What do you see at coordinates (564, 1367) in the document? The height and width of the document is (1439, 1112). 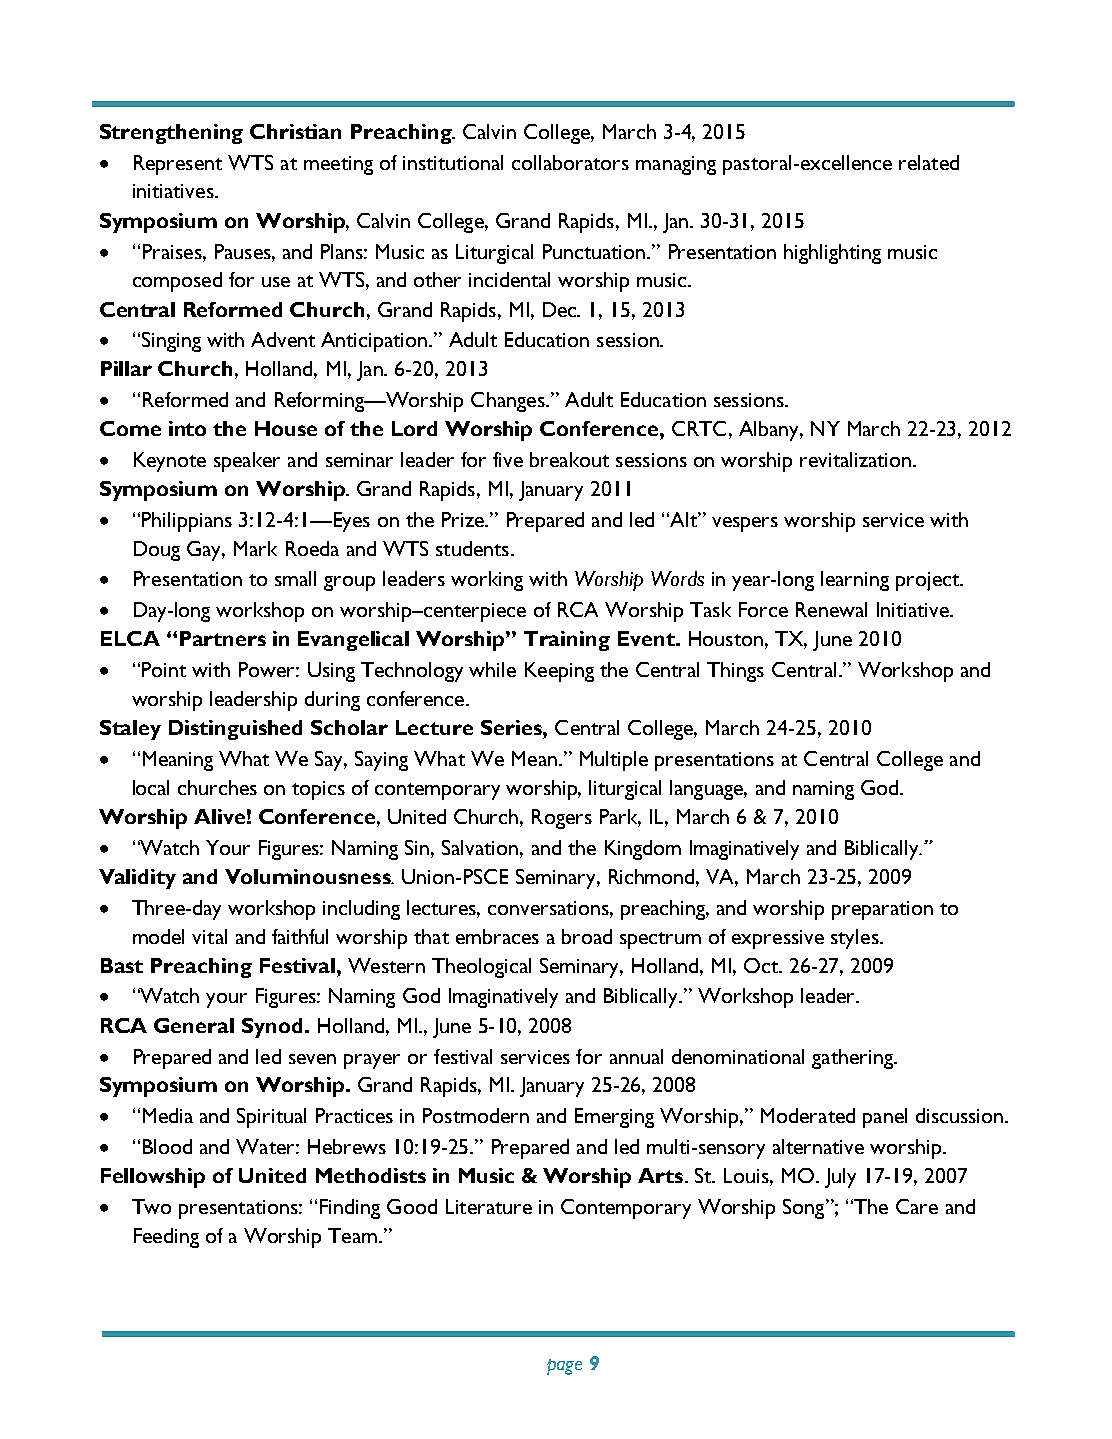 I see `page` at bounding box center [564, 1367].
